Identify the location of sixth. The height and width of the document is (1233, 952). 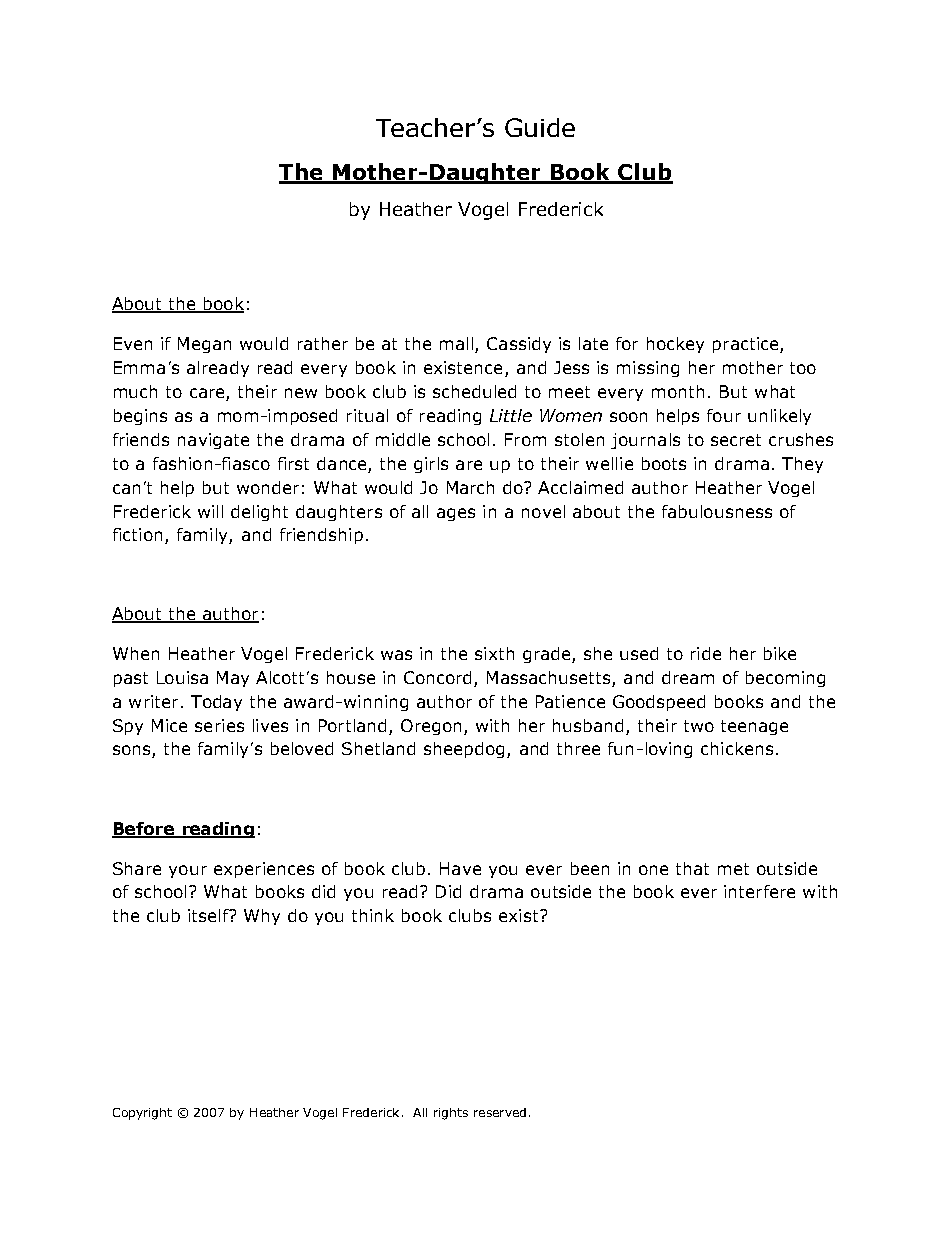
(494, 653).
